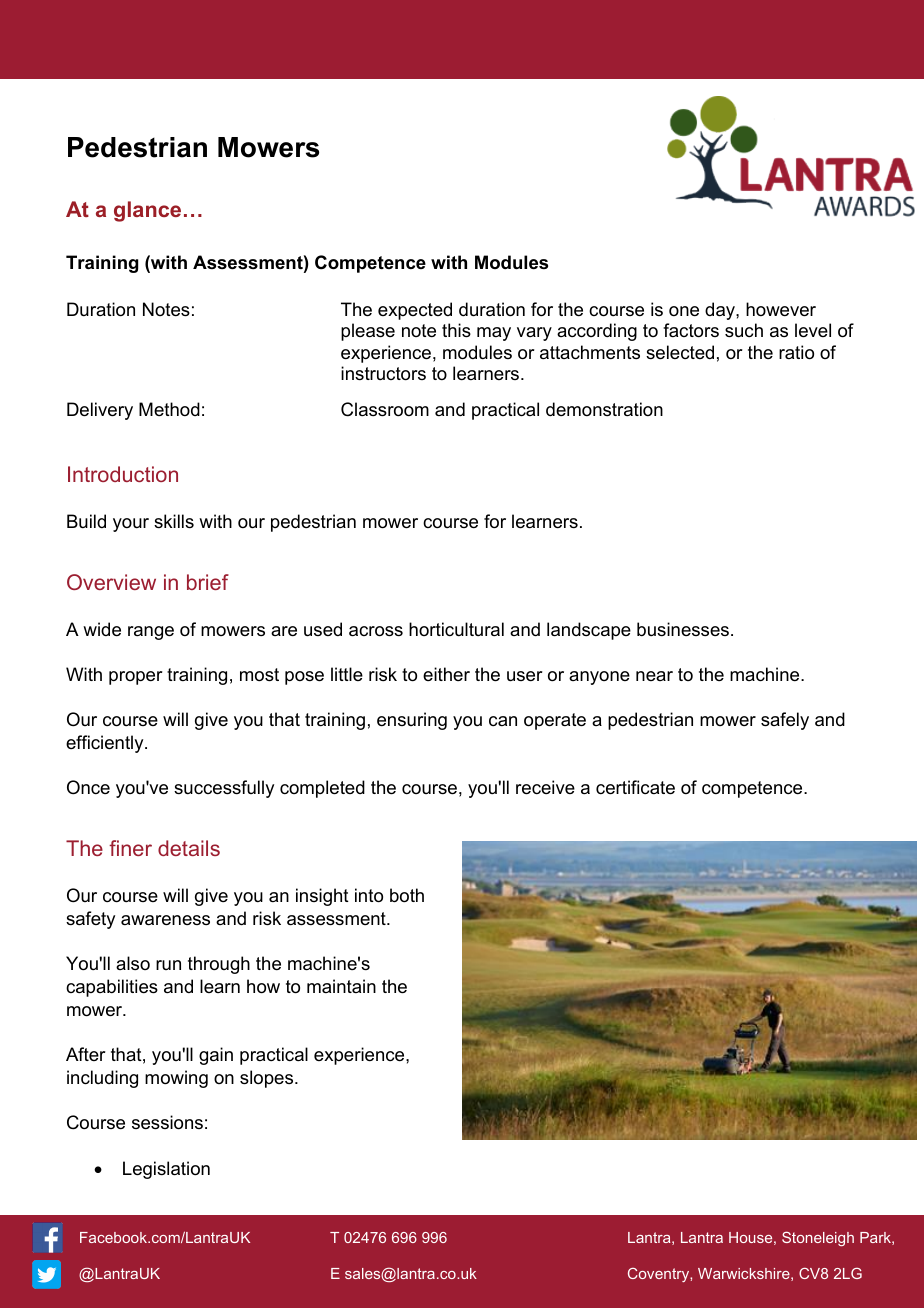 The width and height of the screenshot is (924, 1308). Describe the element at coordinates (415, 311) in the screenshot. I see `expected` at that location.
